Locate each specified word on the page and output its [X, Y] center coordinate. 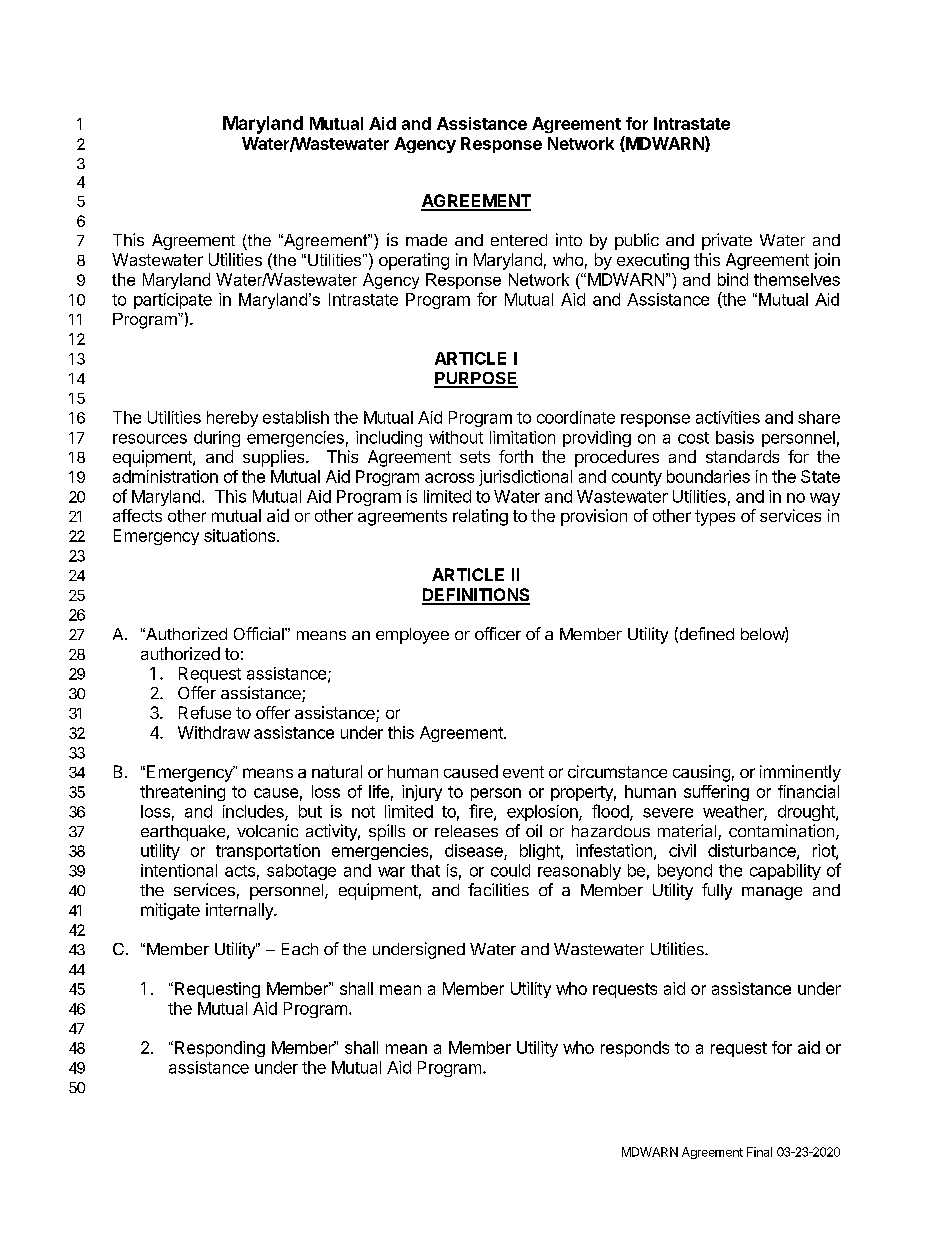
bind [733, 279]
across [449, 478]
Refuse [205, 712]
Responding [220, 1049]
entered [519, 240]
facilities [498, 889]
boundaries [708, 476]
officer [498, 633]
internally [240, 911]
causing [701, 773]
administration [165, 476]
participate [173, 301]
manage [772, 893]
